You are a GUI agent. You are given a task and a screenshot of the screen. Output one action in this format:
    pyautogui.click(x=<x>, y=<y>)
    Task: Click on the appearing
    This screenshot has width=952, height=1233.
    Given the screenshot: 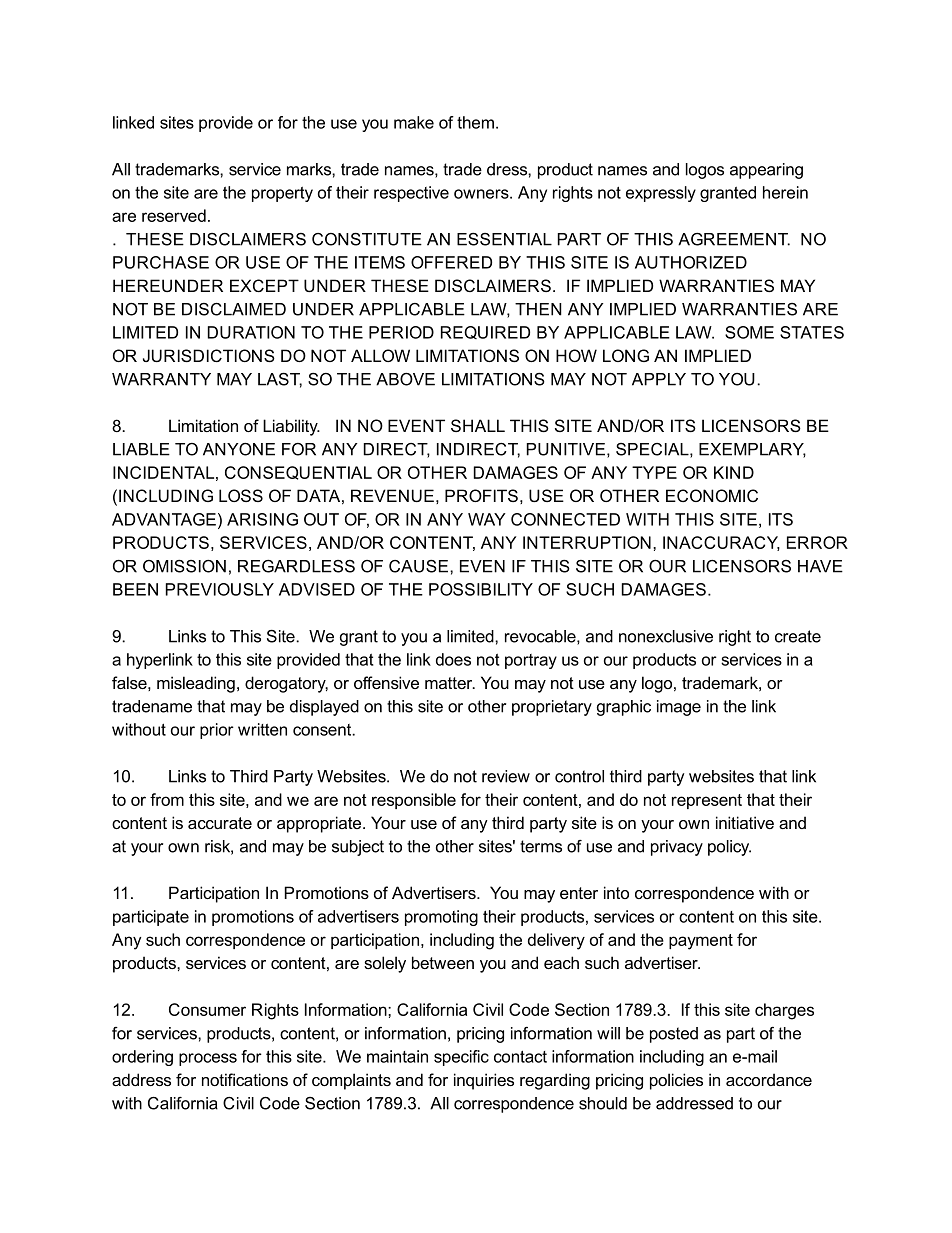 What is the action you would take?
    pyautogui.click(x=766, y=171)
